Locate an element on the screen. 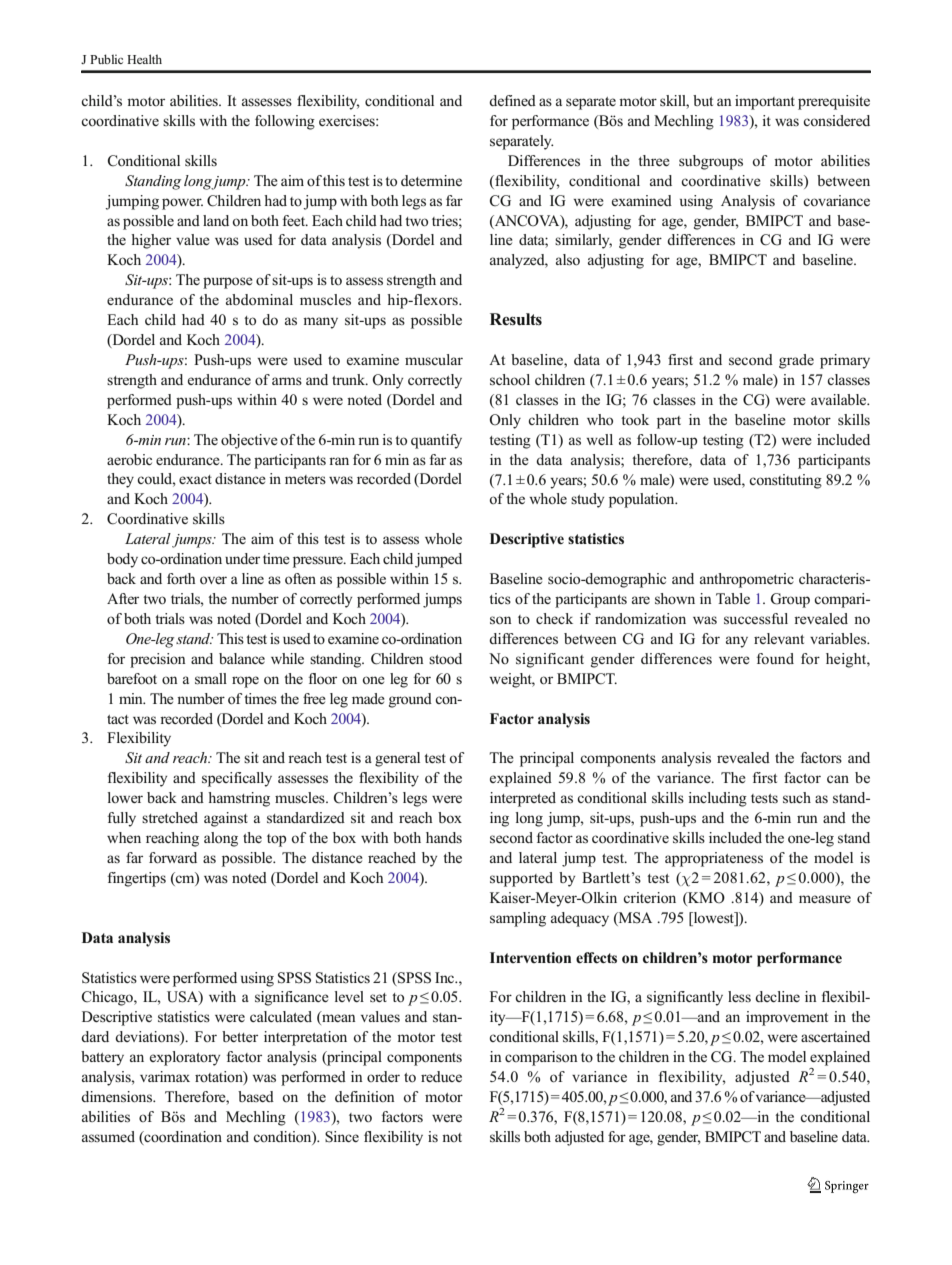 Image resolution: width=952 pixels, height=1265 pixels. Health is located at coordinates (144, 59).
